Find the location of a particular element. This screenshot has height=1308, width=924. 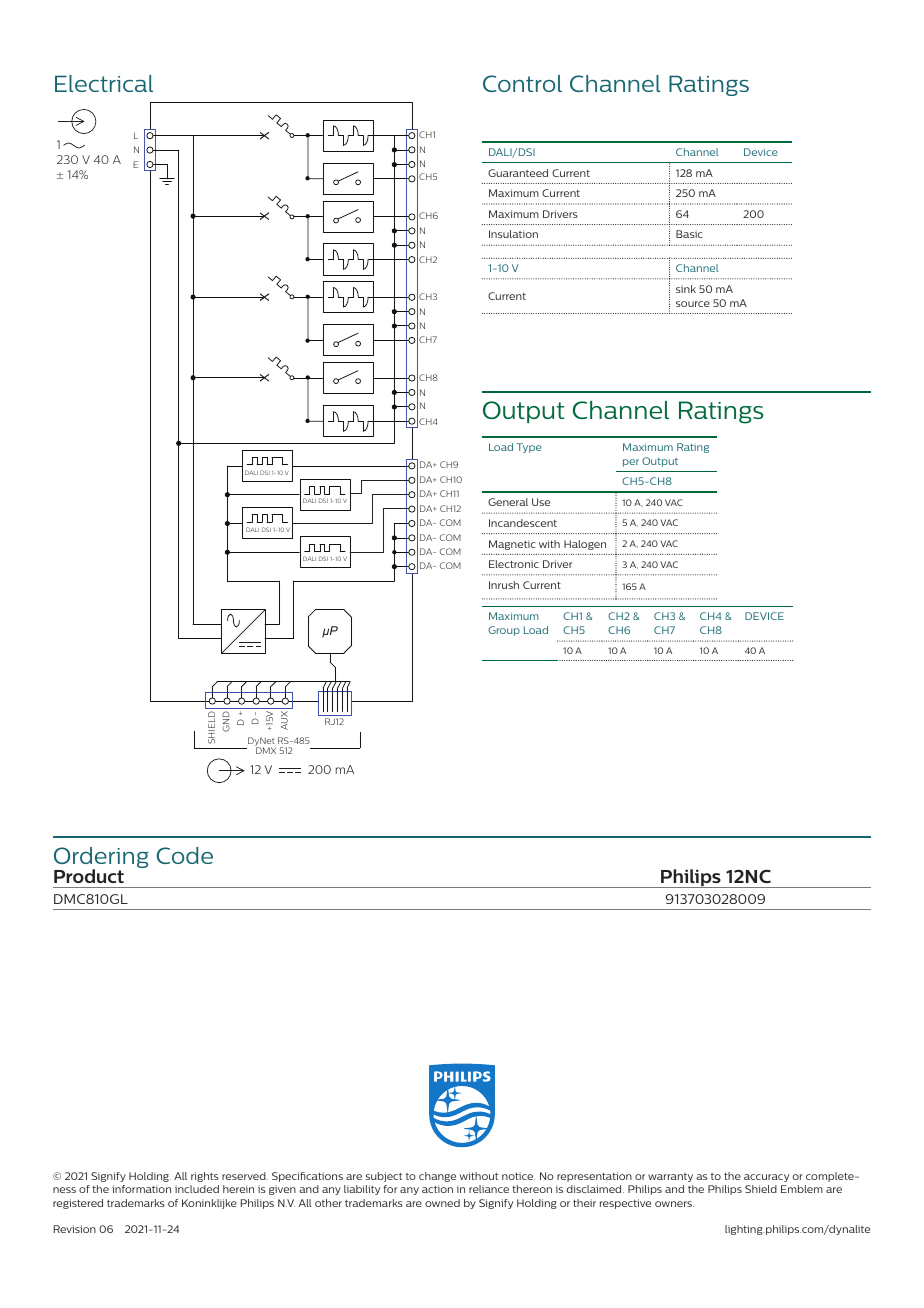

Basic is located at coordinates (689, 234).
